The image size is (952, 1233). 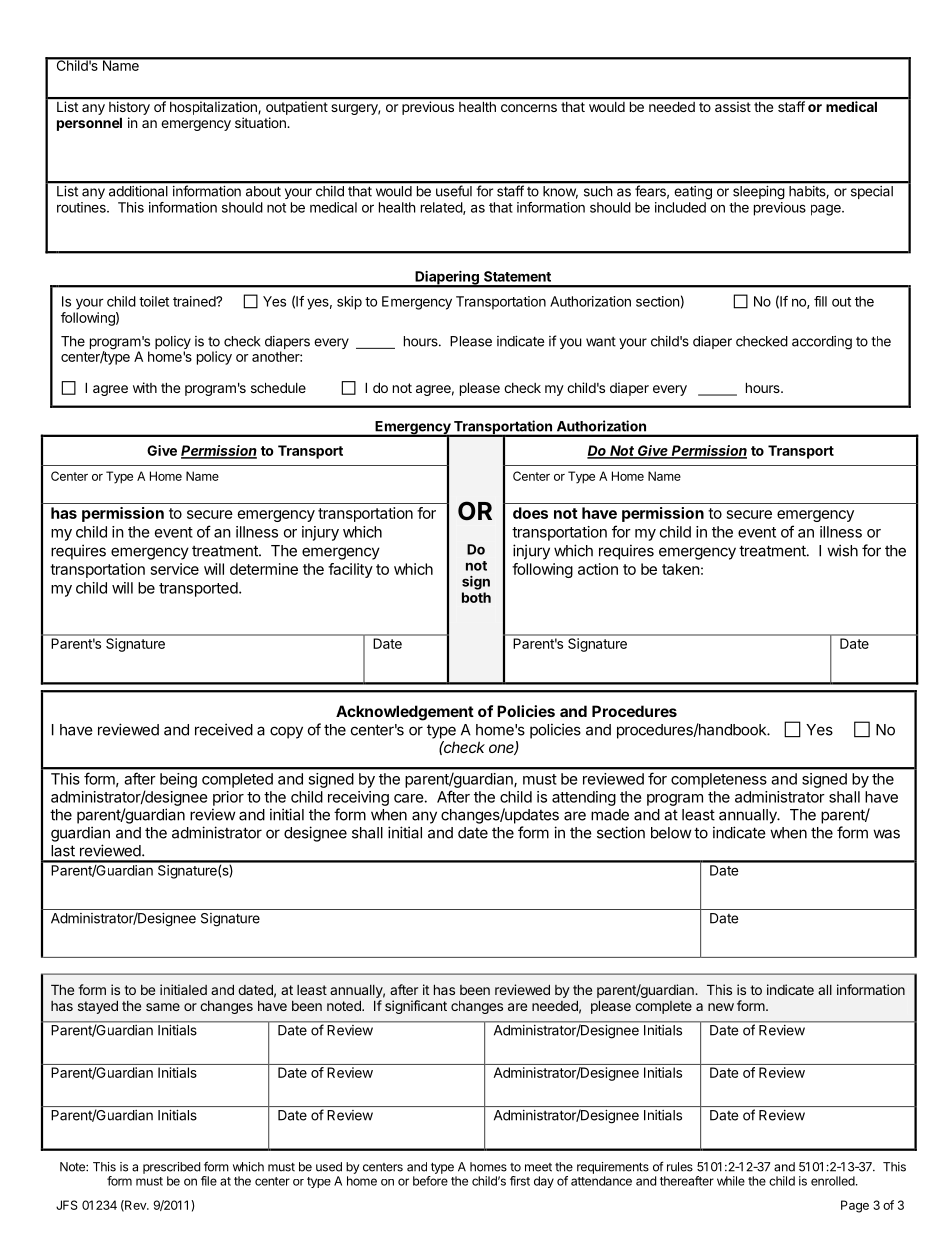 I want to click on care, so click(x=409, y=798).
